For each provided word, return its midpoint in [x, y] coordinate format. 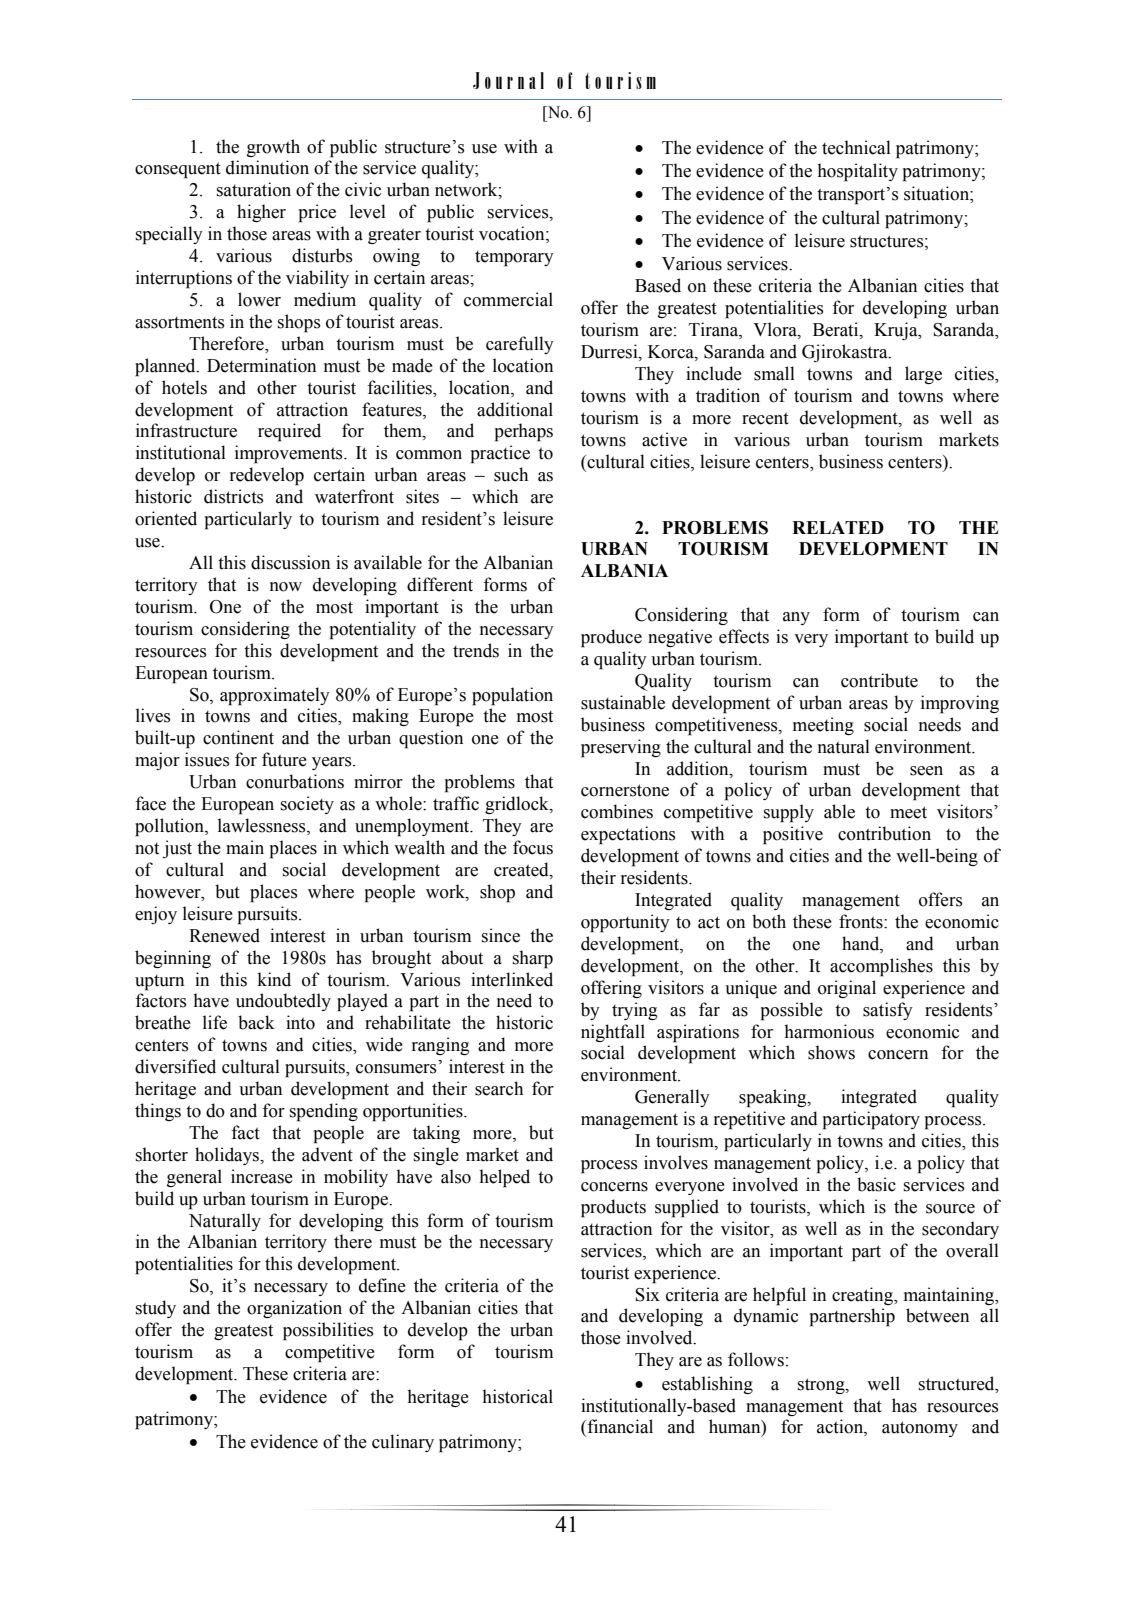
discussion [290, 562]
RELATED [838, 527]
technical [856, 147]
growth [273, 148]
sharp [533, 959]
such [511, 474]
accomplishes [881, 967]
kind [274, 979]
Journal [508, 80]
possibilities [328, 1331]
